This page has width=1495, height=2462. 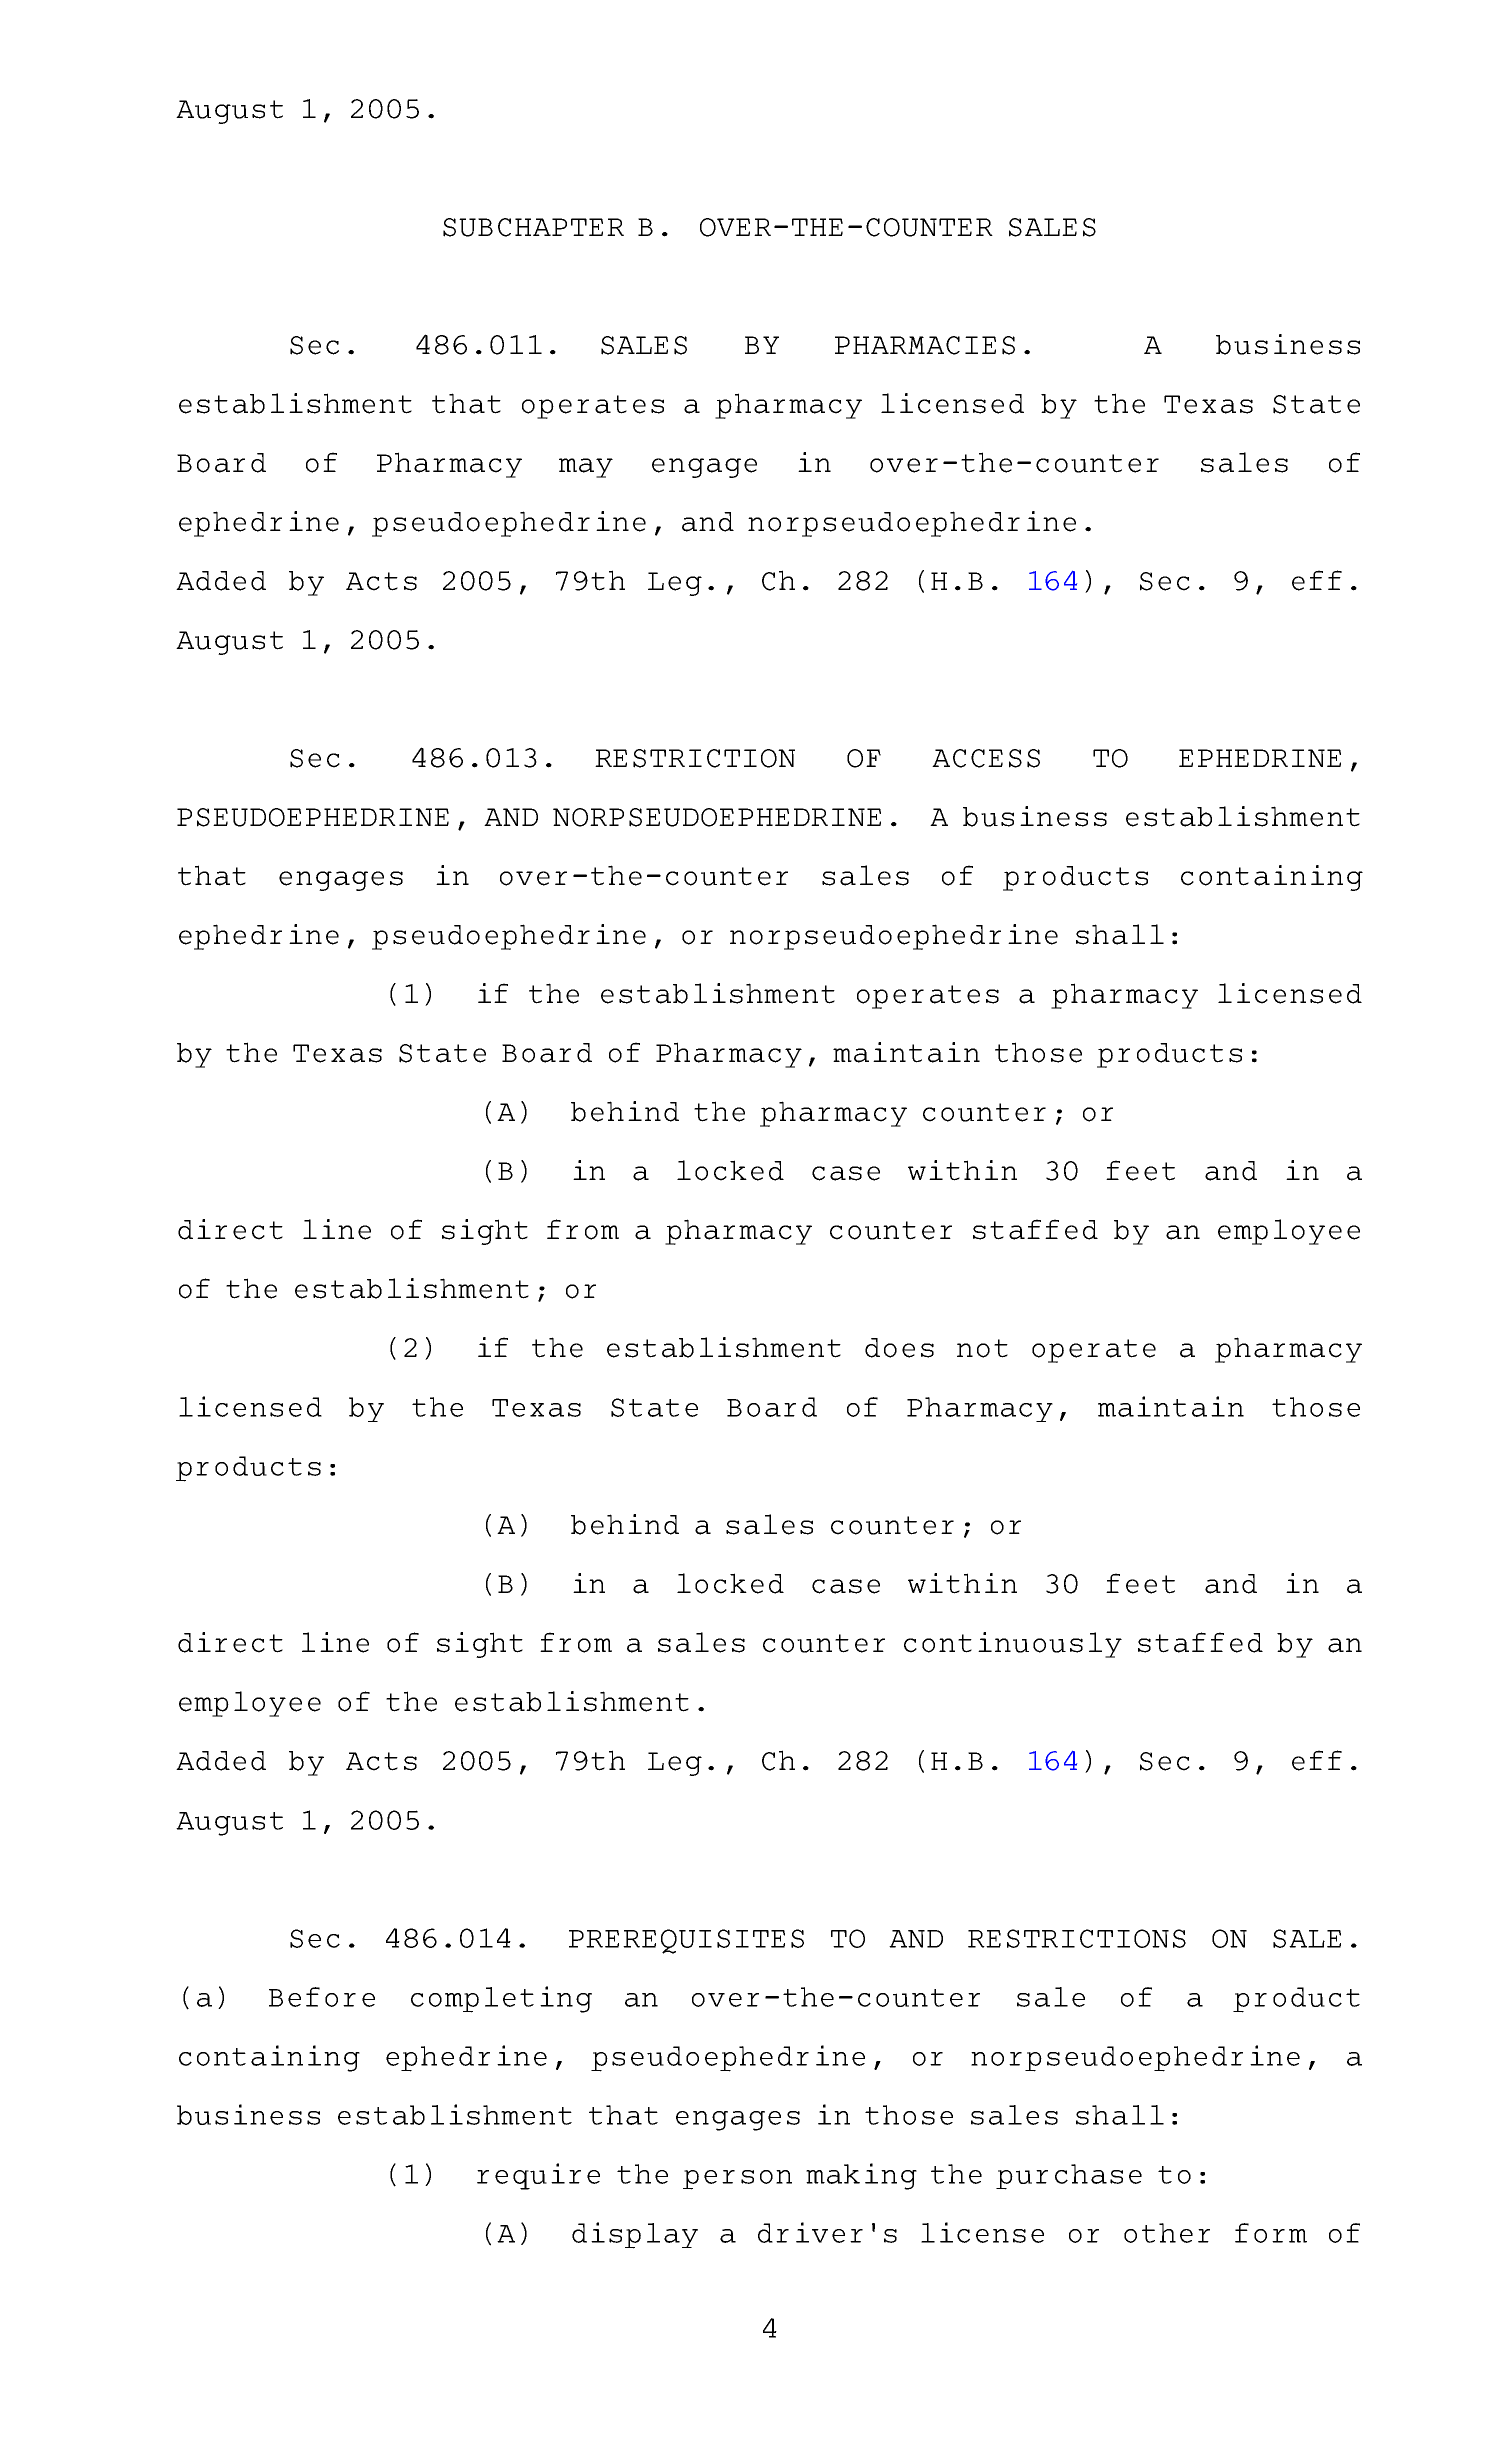 What do you see at coordinates (737, 2180) in the page?
I see `person` at bounding box center [737, 2180].
